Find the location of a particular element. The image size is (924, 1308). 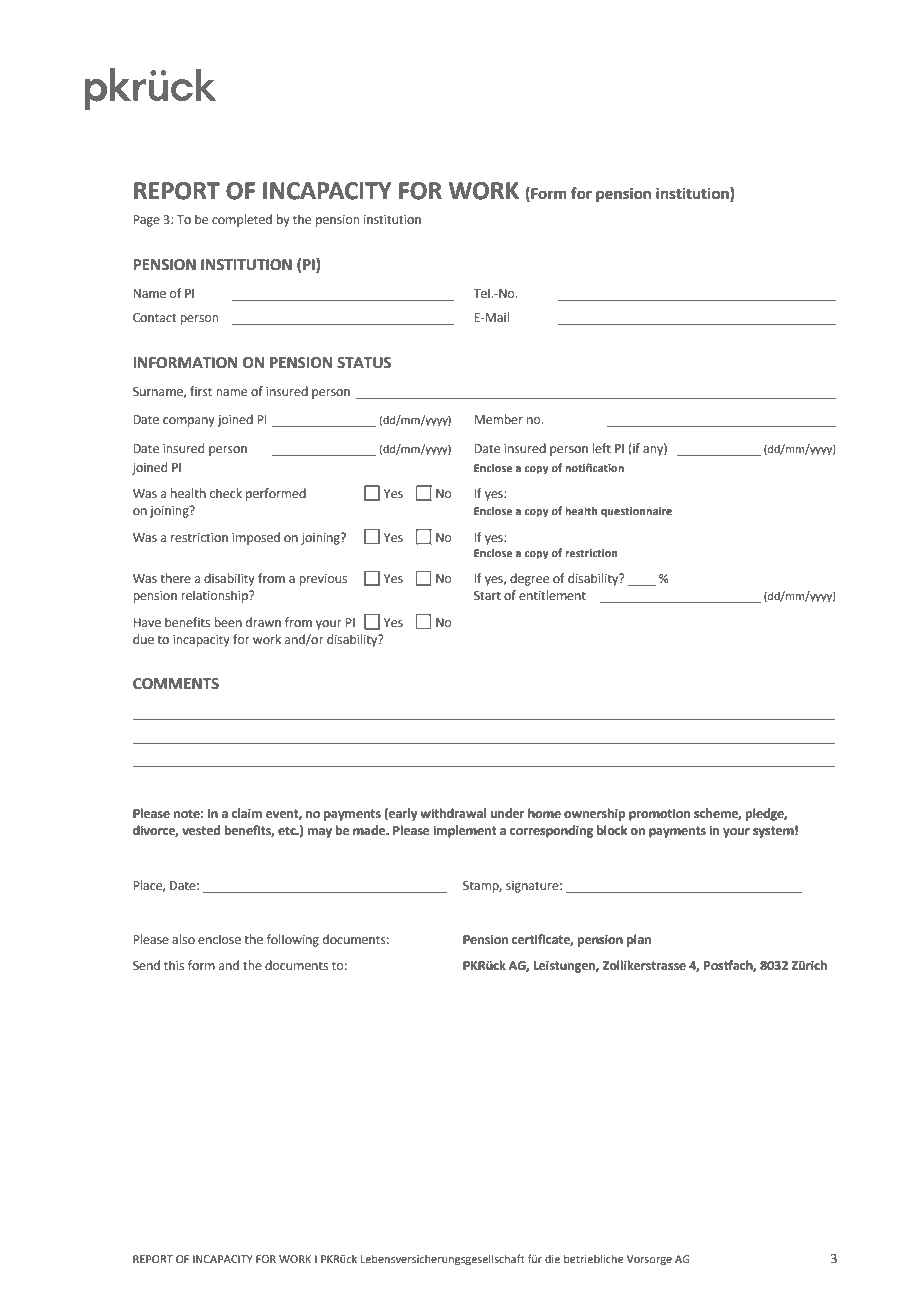

following is located at coordinates (293, 940).
